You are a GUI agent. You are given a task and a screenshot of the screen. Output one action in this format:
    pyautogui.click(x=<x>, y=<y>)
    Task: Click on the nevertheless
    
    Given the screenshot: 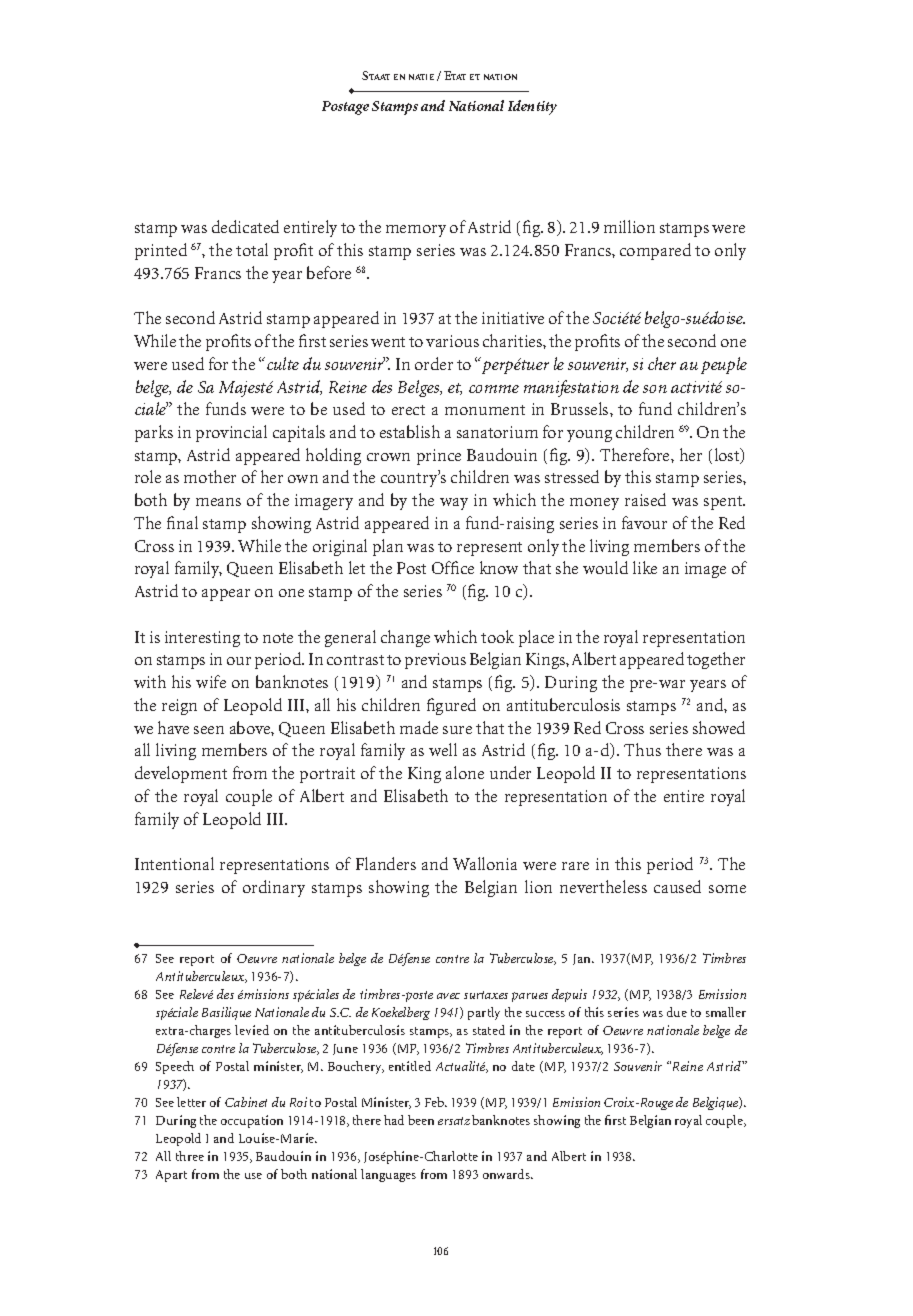 What is the action you would take?
    pyautogui.click(x=603, y=886)
